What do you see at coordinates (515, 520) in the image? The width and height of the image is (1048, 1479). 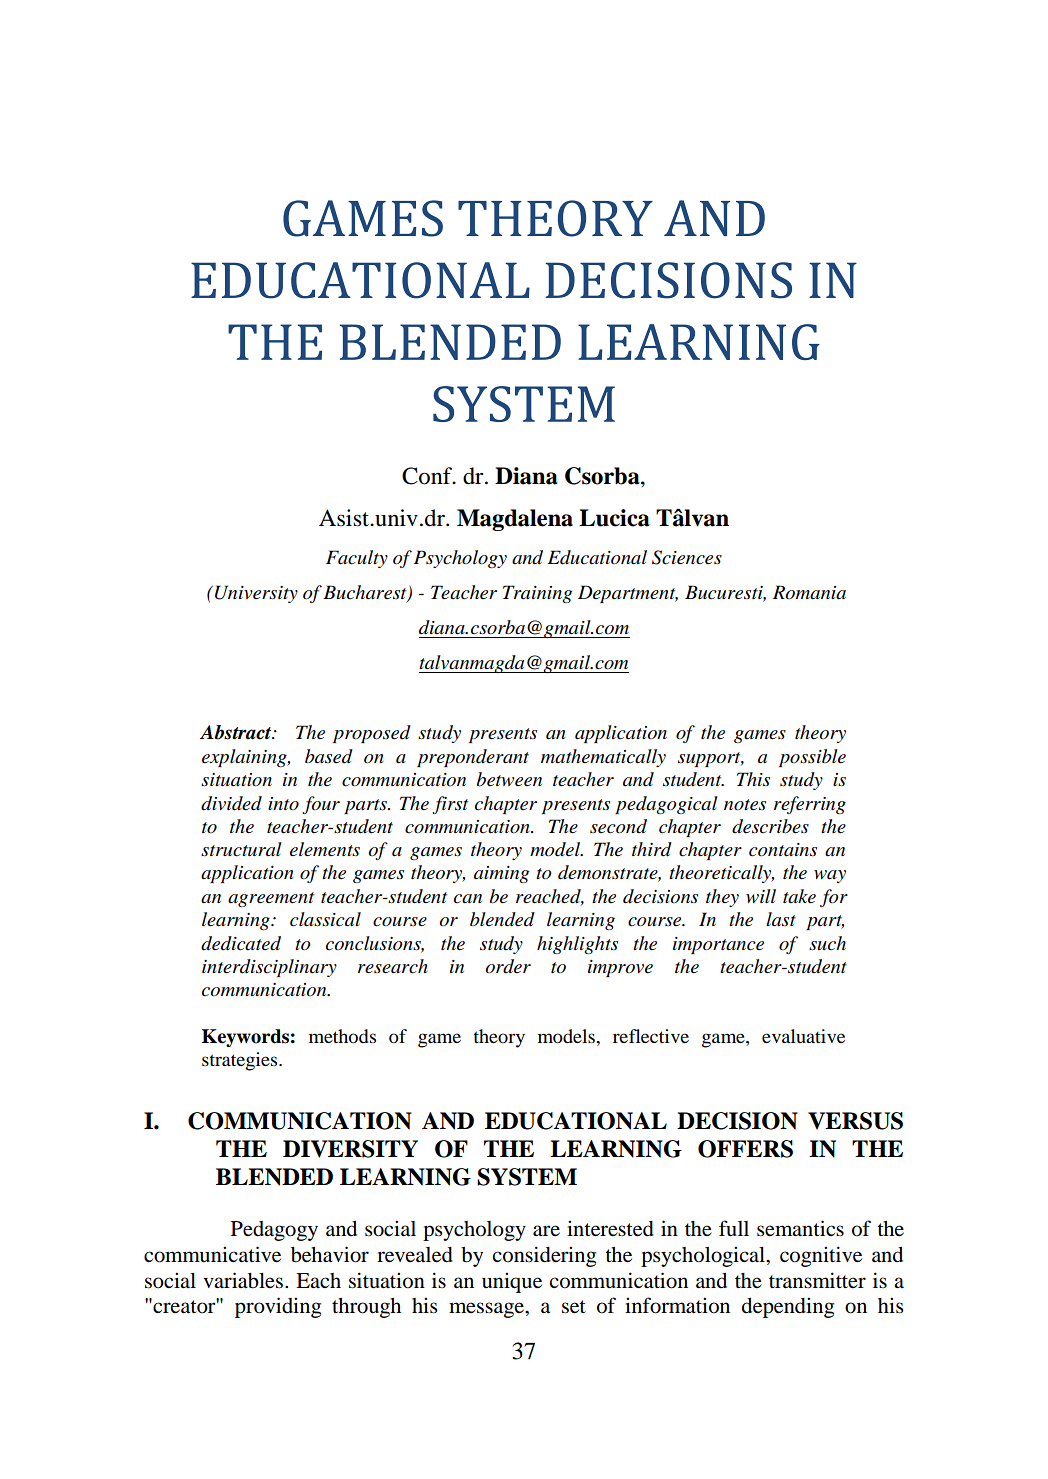 I see `Magdalena` at bounding box center [515, 520].
